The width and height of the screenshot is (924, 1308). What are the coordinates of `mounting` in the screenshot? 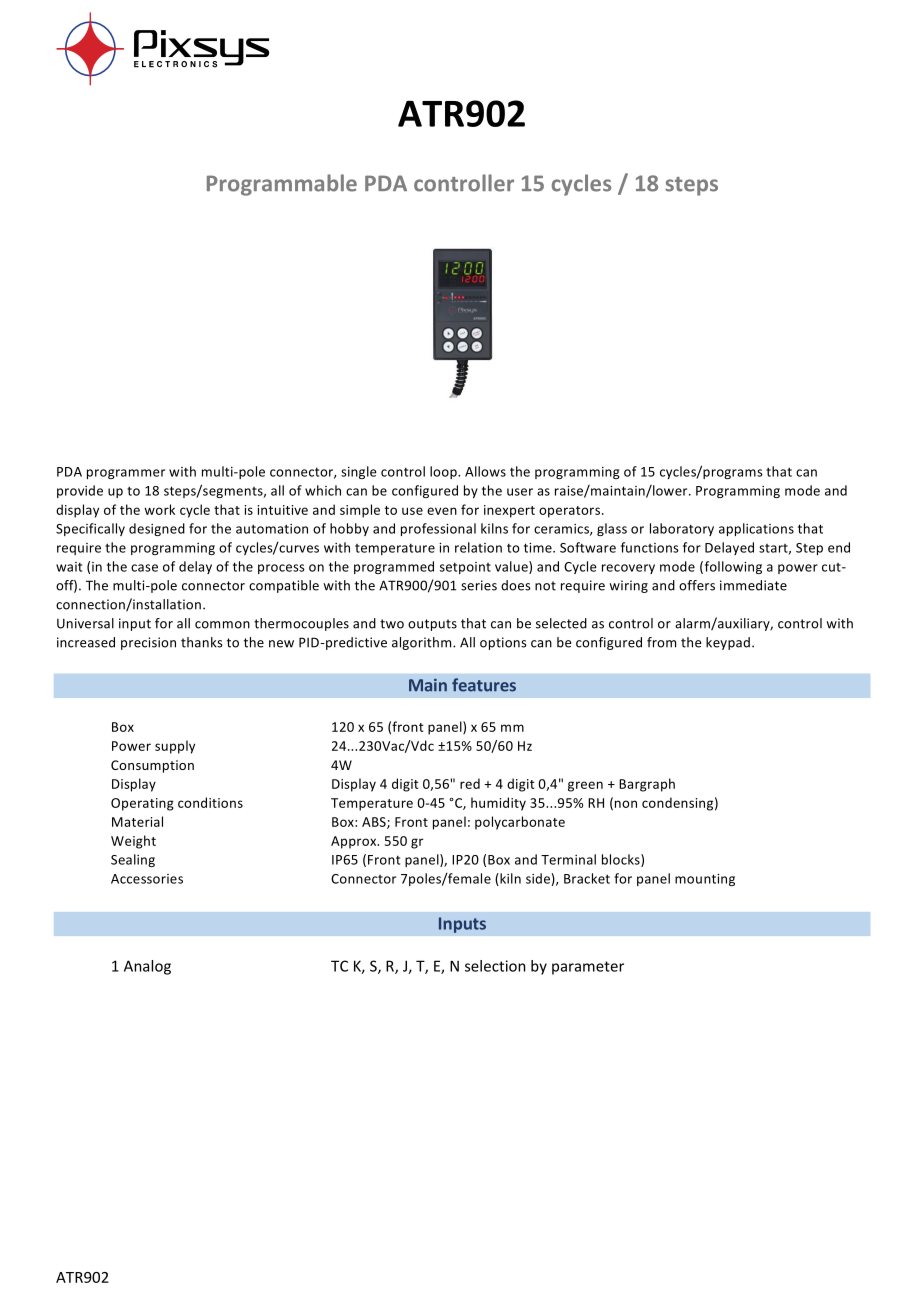 It's located at (705, 880).
